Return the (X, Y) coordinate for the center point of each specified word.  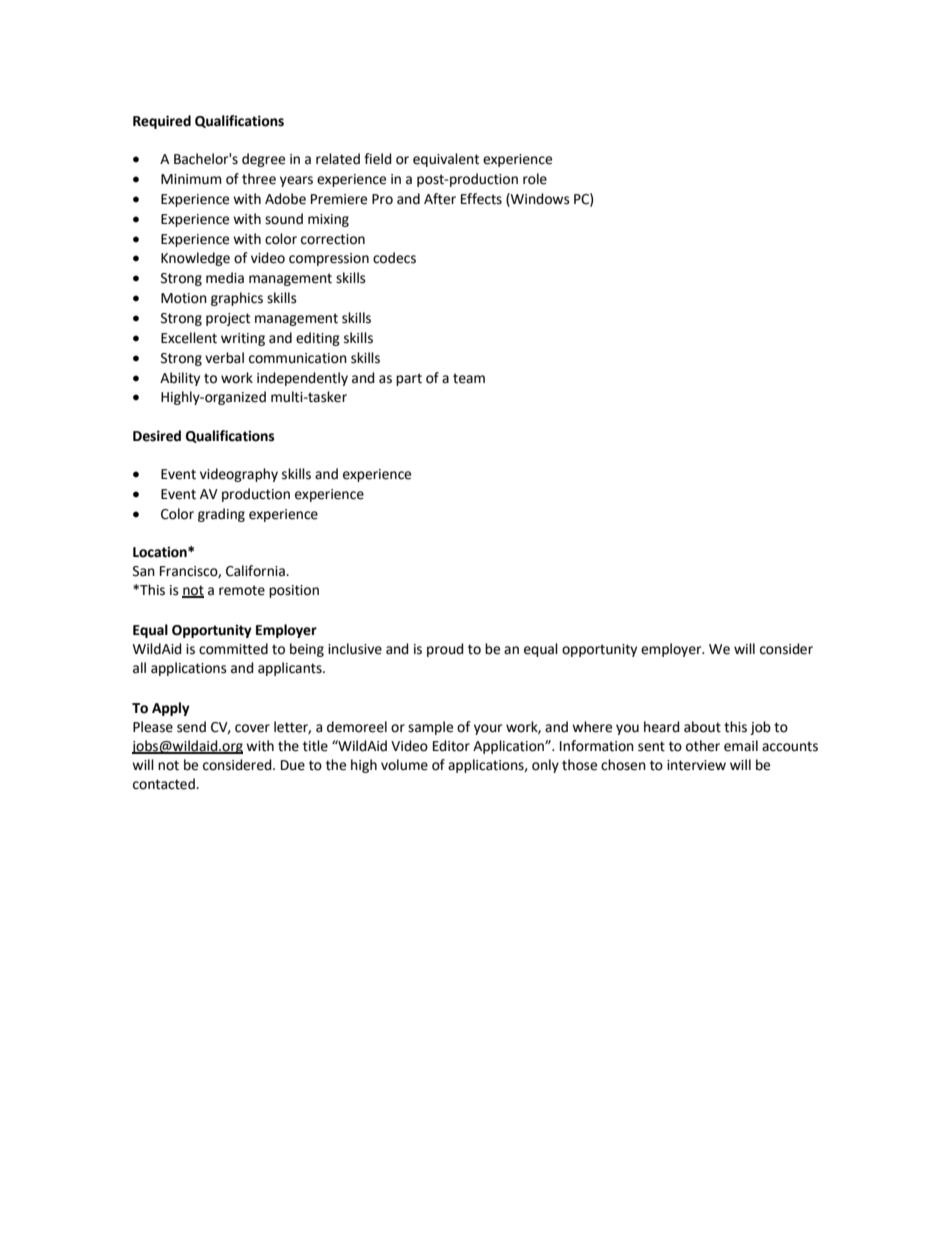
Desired (157, 436)
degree (263, 160)
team (469, 378)
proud (445, 650)
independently (302, 379)
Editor (451, 746)
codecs (394, 258)
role (535, 179)
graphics (237, 299)
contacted (165, 784)
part (409, 379)
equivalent (446, 160)
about (702, 727)
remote (242, 590)
